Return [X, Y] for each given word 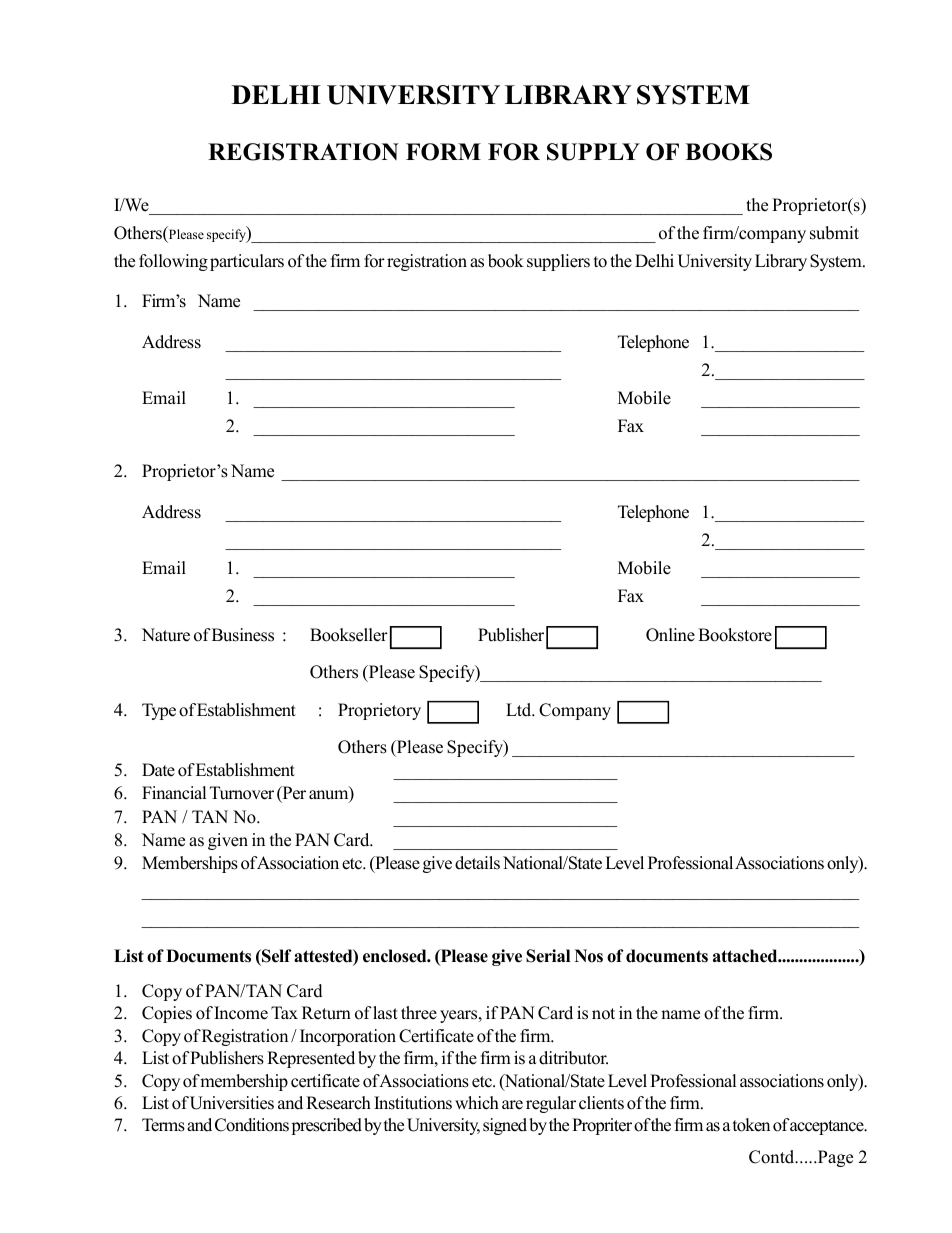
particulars [247, 262]
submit [834, 233]
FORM [443, 152]
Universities [232, 1103]
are [512, 1105]
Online [670, 635]
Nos [589, 956]
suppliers [558, 262]
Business [243, 635]
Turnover [242, 793]
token [751, 1125]
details [477, 863]
